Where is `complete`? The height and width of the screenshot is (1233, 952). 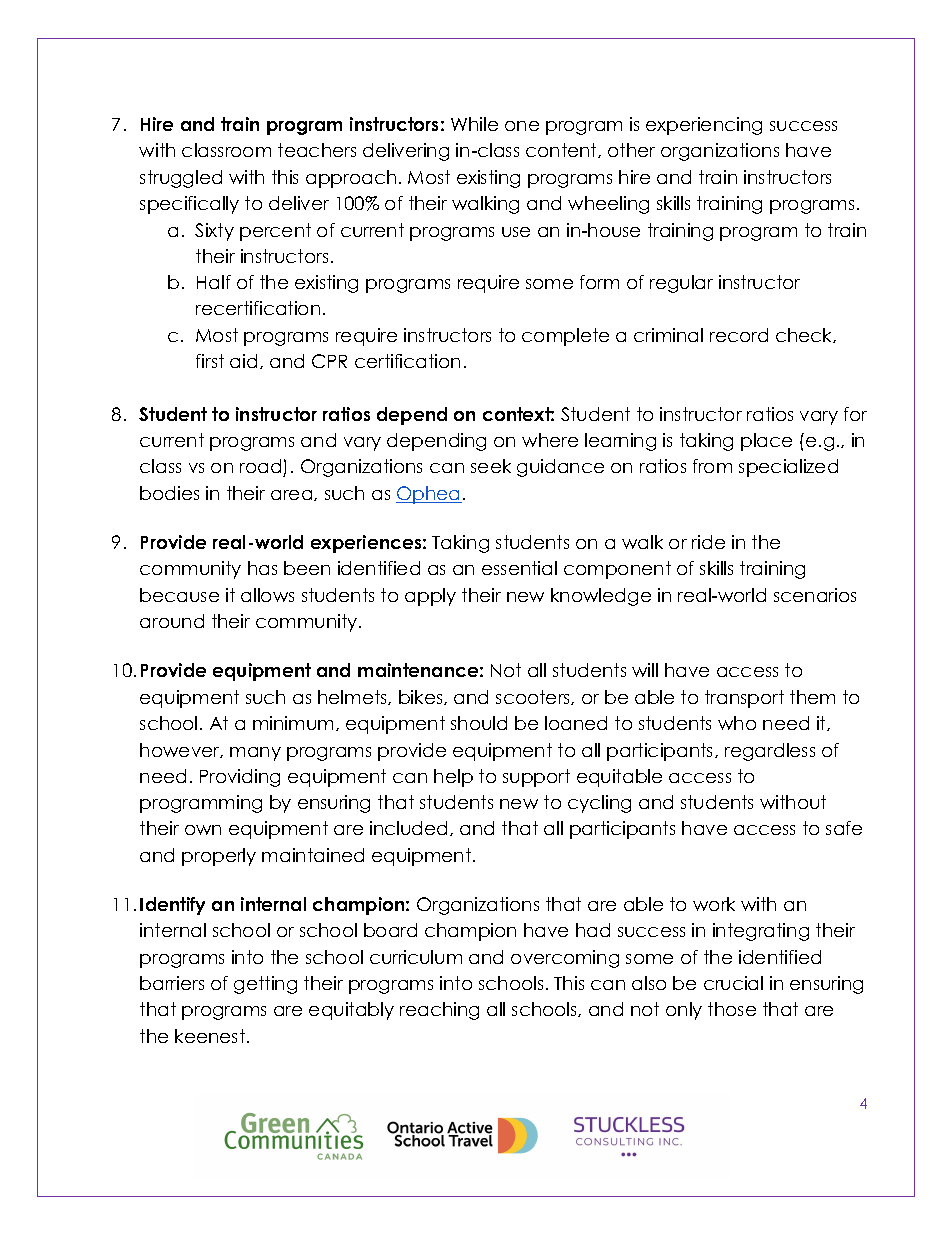 complete is located at coordinates (565, 337).
